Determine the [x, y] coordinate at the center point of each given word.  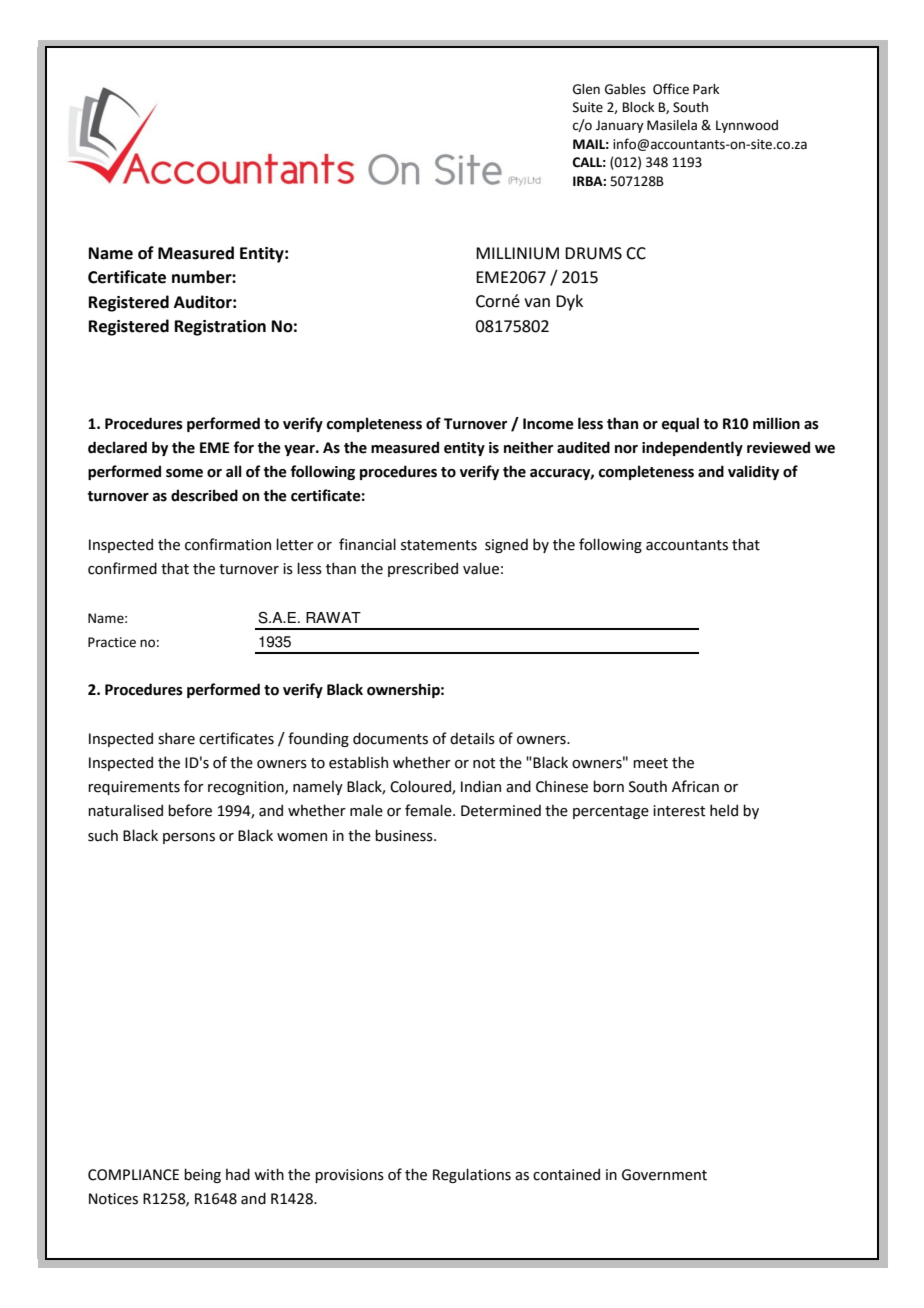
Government [664, 1175]
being [202, 1175]
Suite [588, 107]
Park [706, 89]
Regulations [472, 1175]
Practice [112, 642]
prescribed [423, 569]
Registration [220, 328]
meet [650, 763]
